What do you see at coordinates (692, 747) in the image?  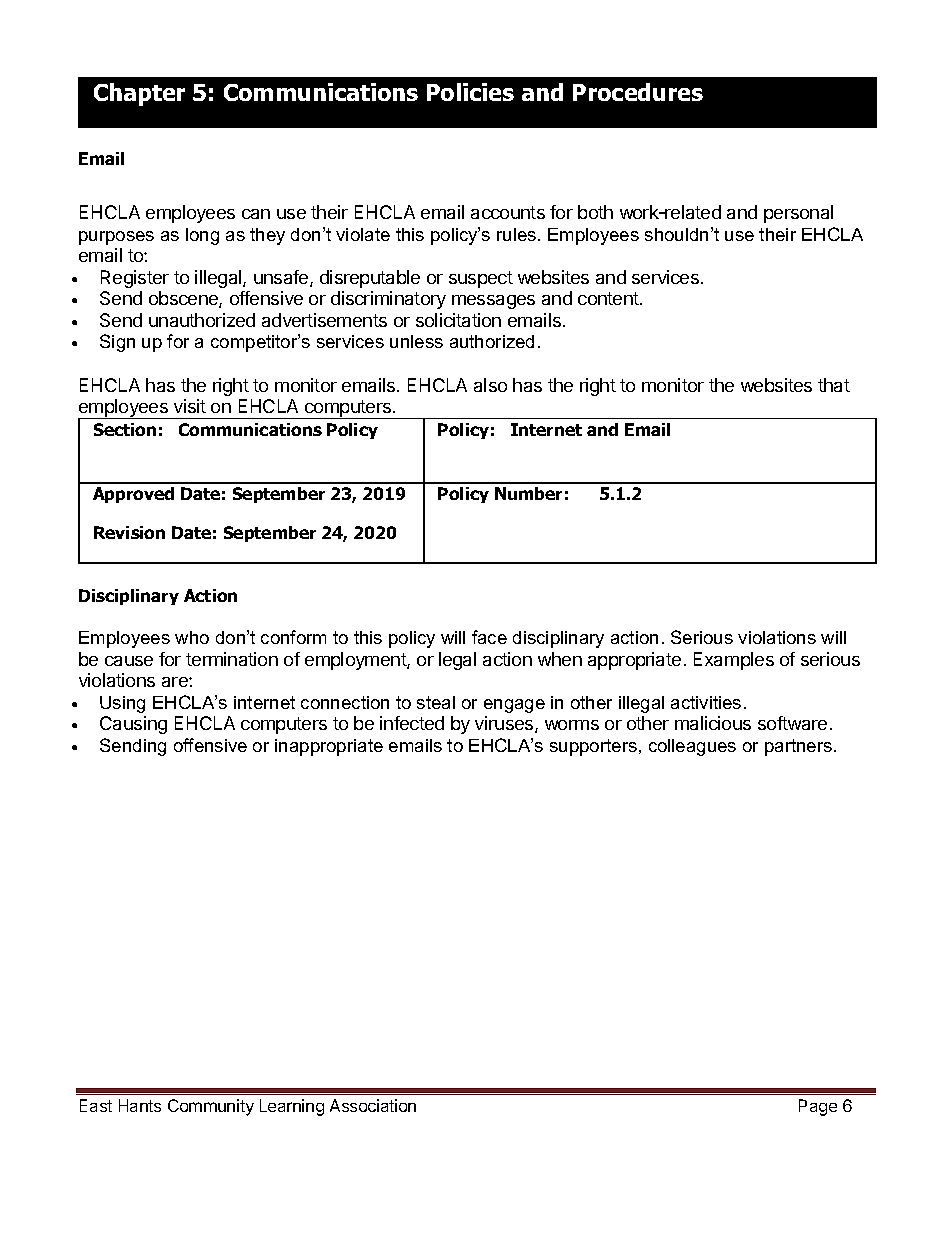 I see `colleagues` at bounding box center [692, 747].
